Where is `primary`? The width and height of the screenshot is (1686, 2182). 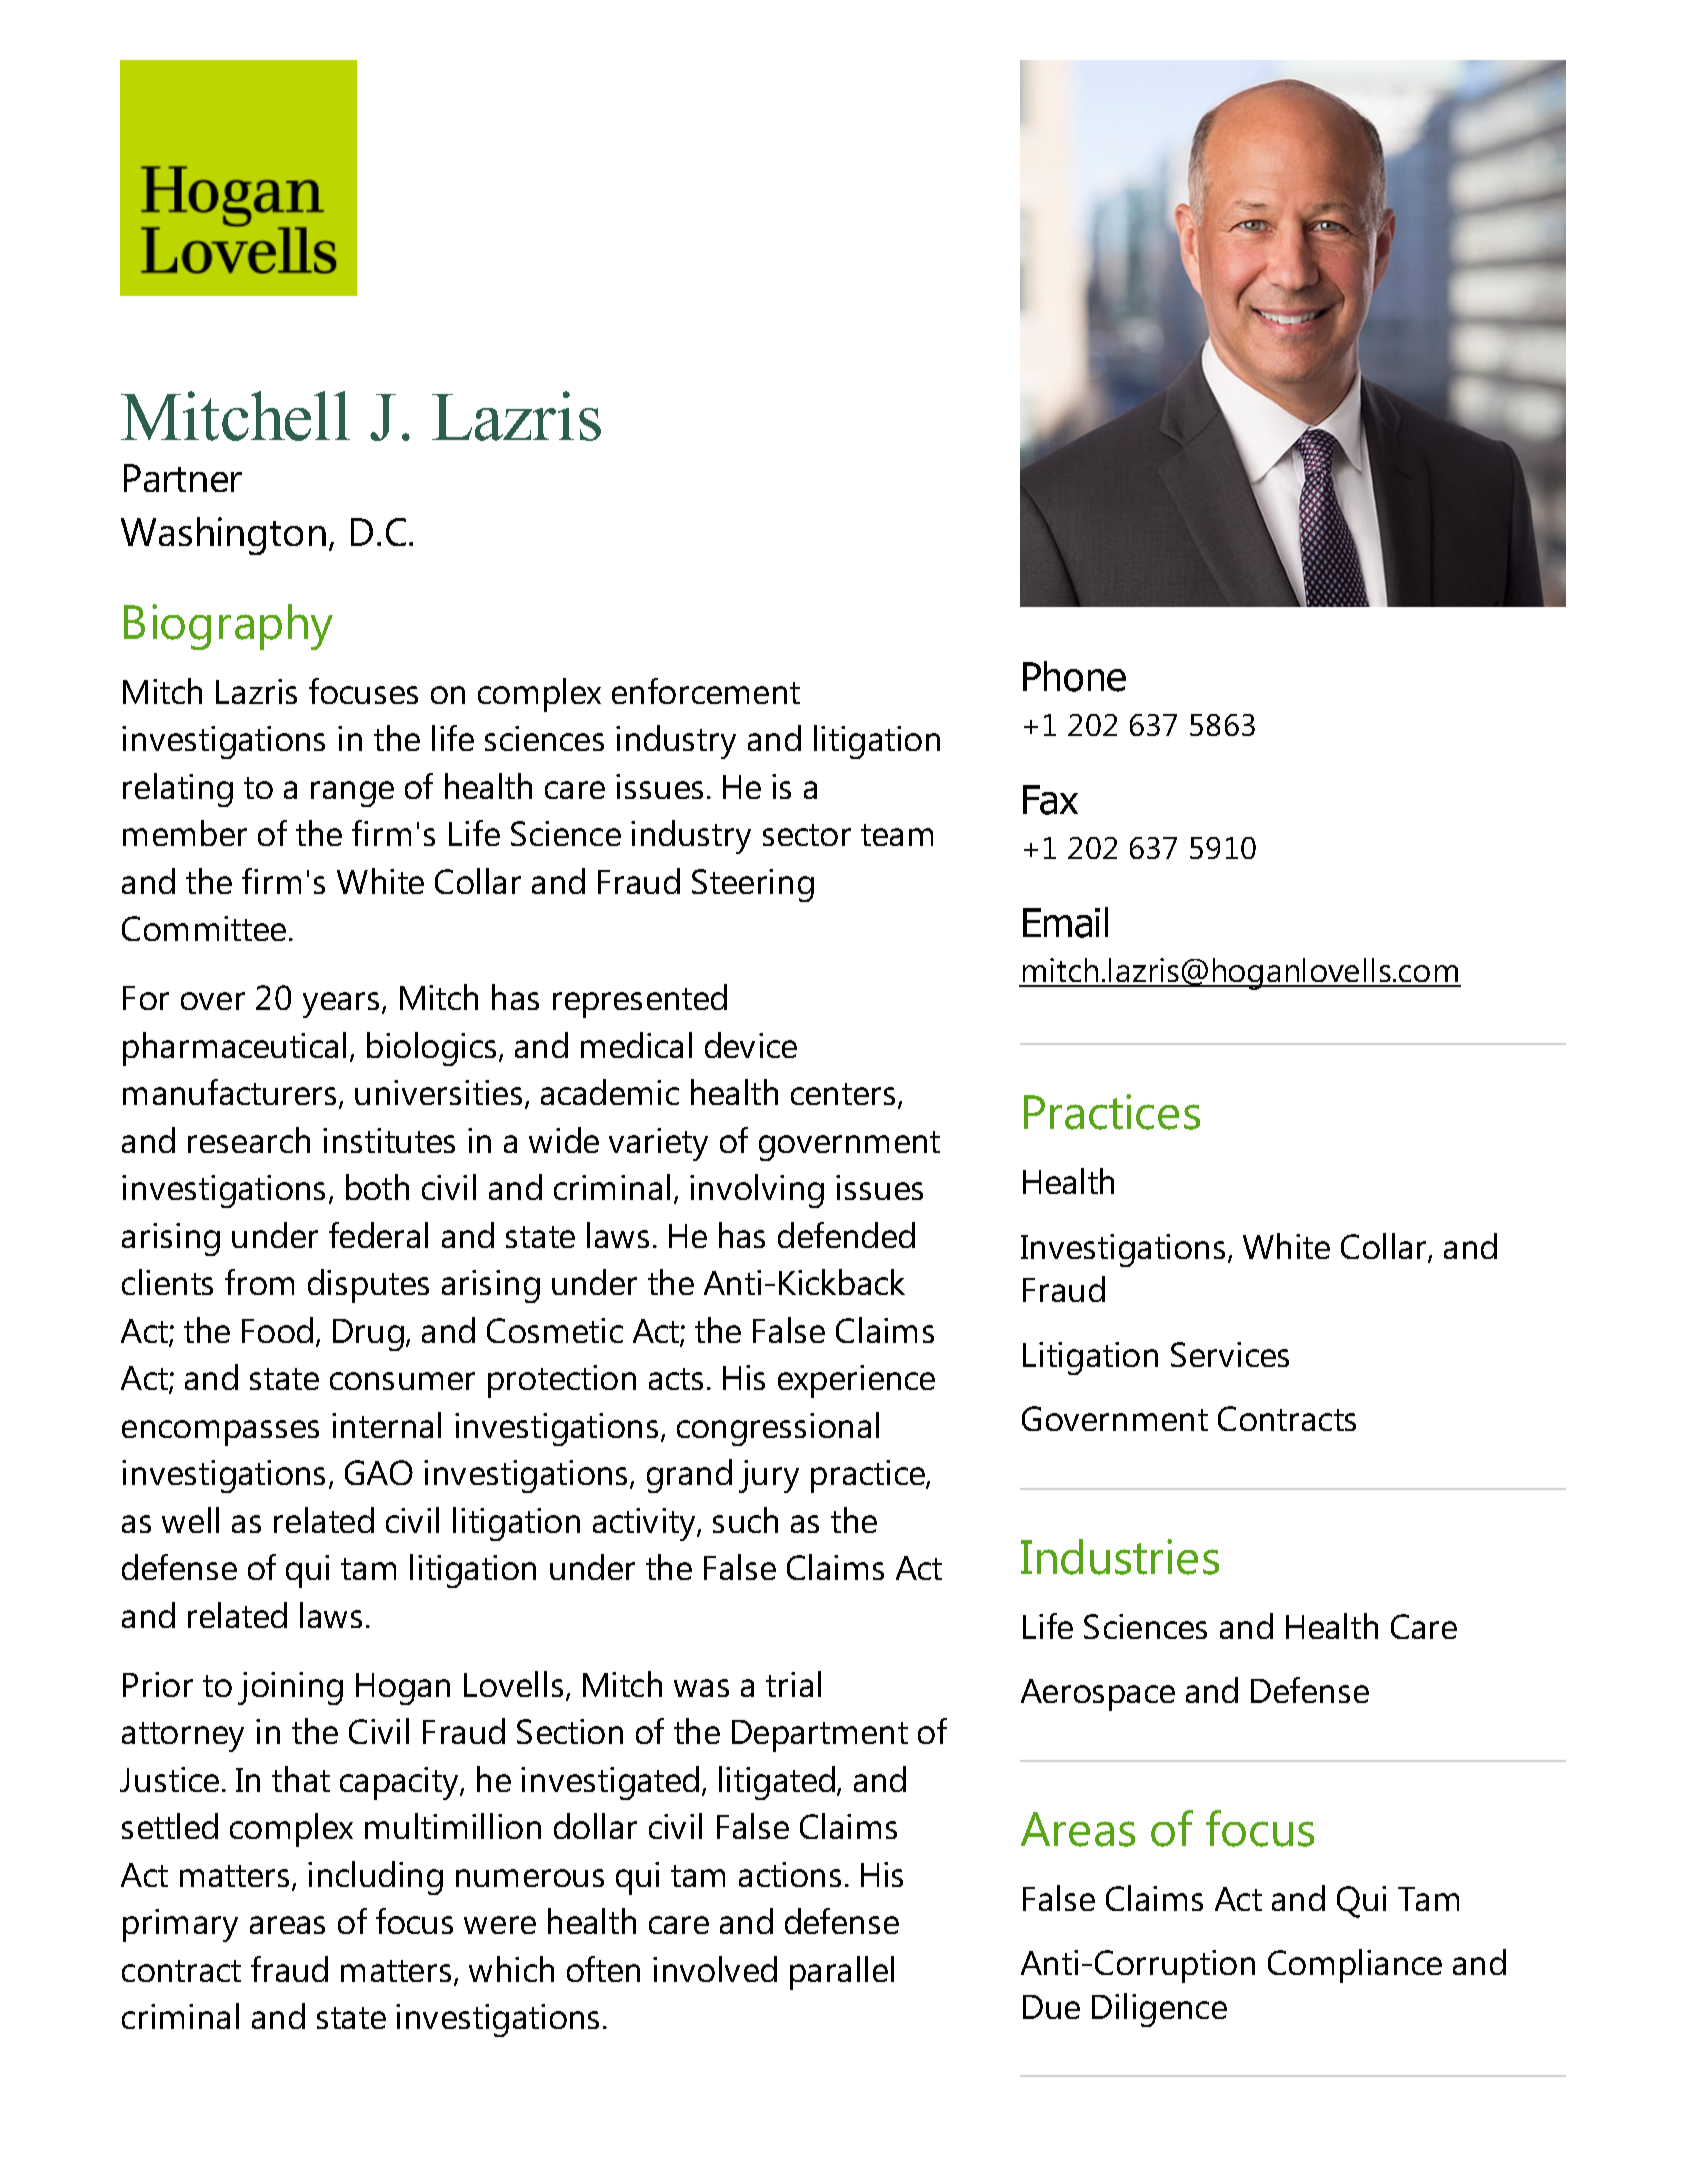
primary is located at coordinates (180, 1925).
